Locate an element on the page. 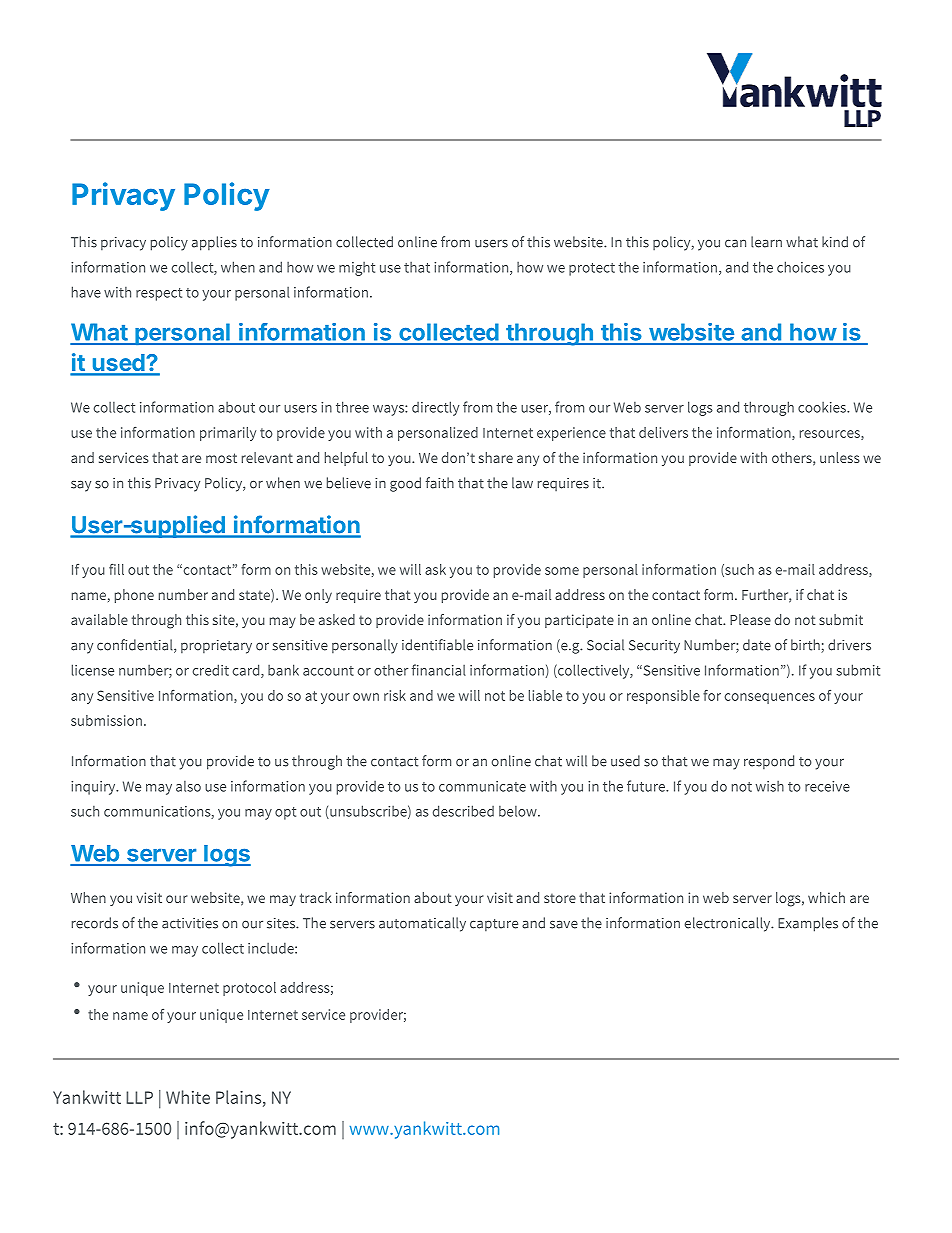 This document has width=952, height=1233. financial is located at coordinates (439, 670).
